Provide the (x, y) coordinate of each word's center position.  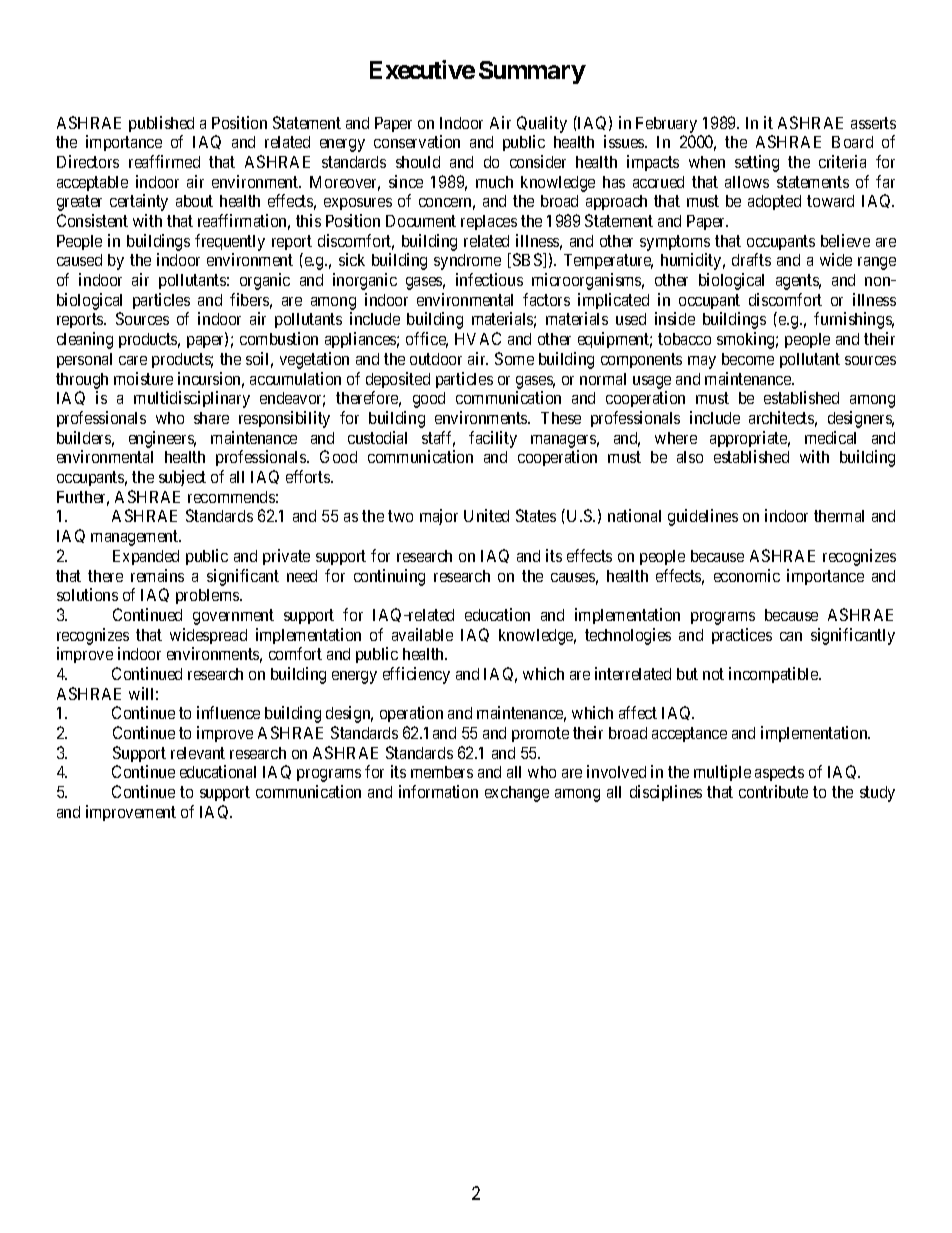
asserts (873, 123)
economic (747, 575)
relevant (198, 753)
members (442, 772)
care (133, 360)
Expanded (146, 557)
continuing (389, 577)
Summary (532, 72)
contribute (773, 791)
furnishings (854, 320)
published (161, 124)
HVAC (478, 338)
